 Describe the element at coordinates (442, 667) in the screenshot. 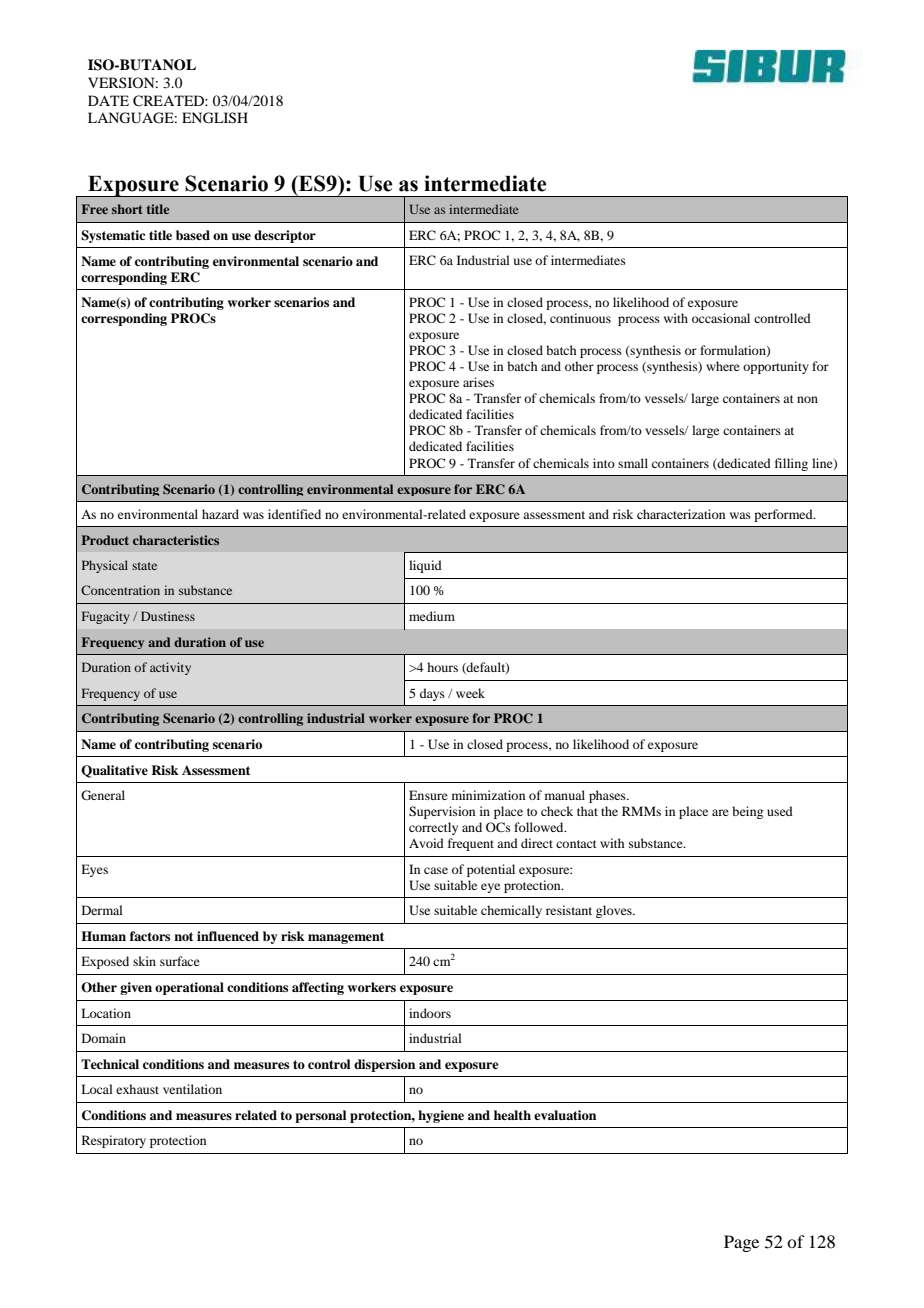

I see `hours` at that location.
